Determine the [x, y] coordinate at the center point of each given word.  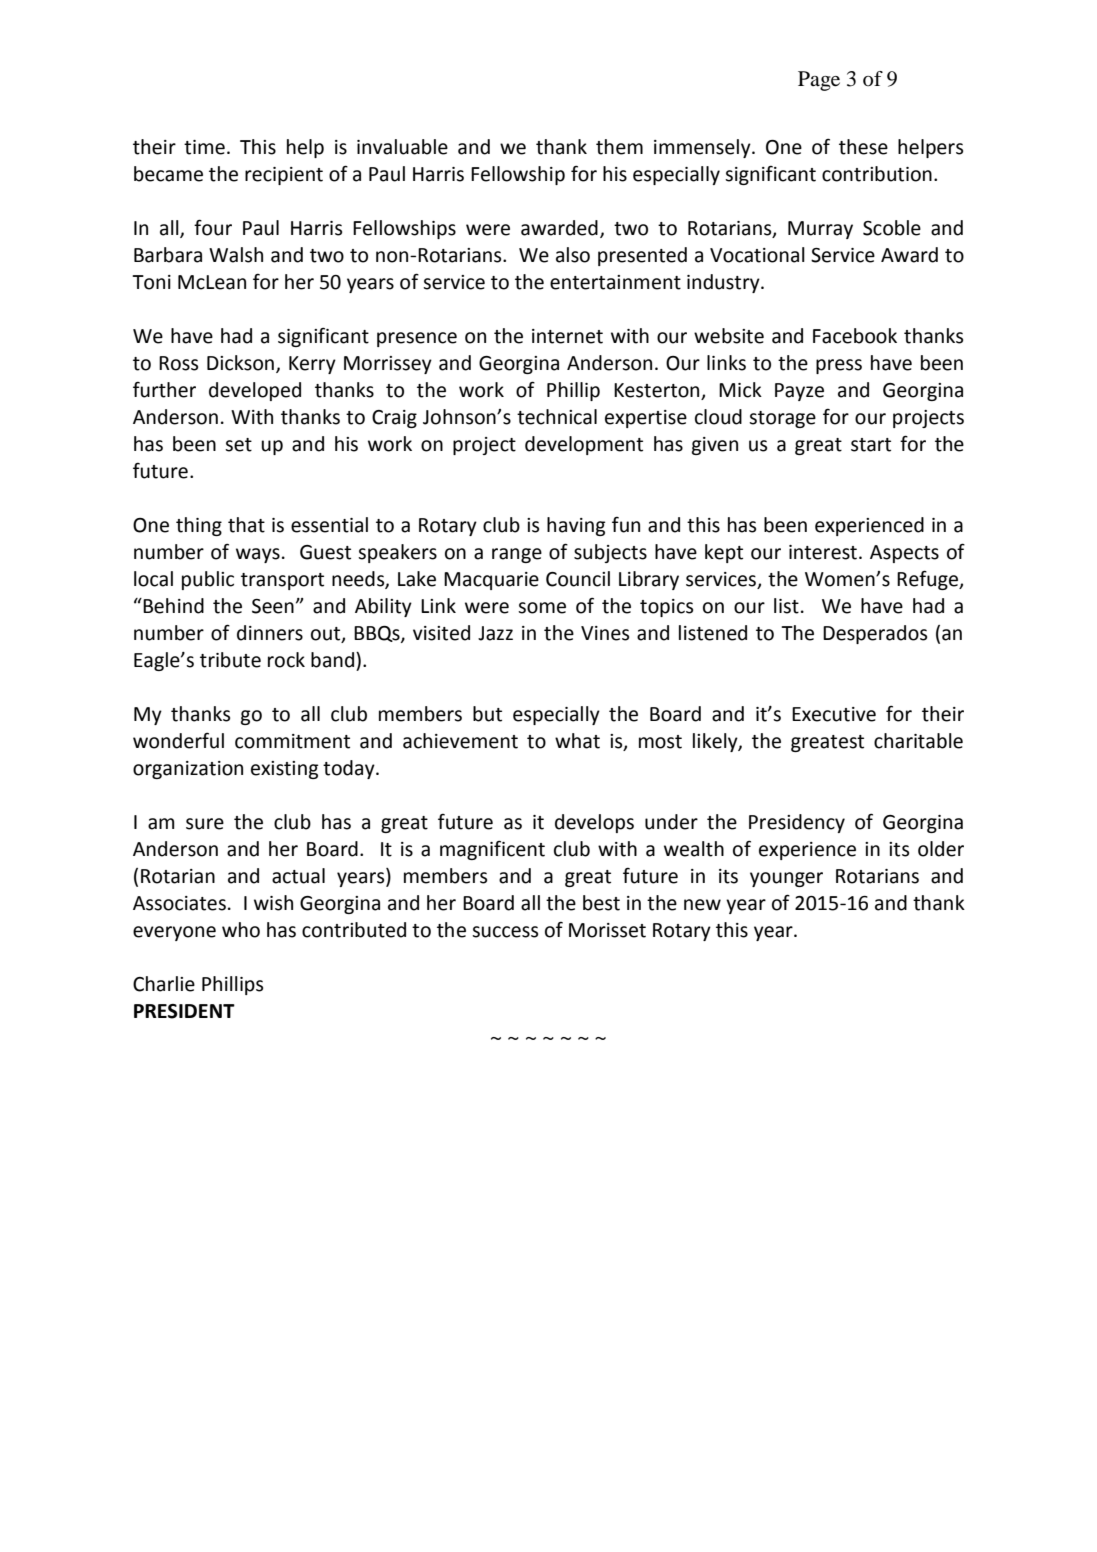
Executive [834, 714]
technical [557, 417]
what [577, 741]
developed [255, 391]
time [204, 147]
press [839, 366]
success [505, 932]
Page [819, 81]
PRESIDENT [184, 1011]
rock [286, 660]
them [619, 147]
